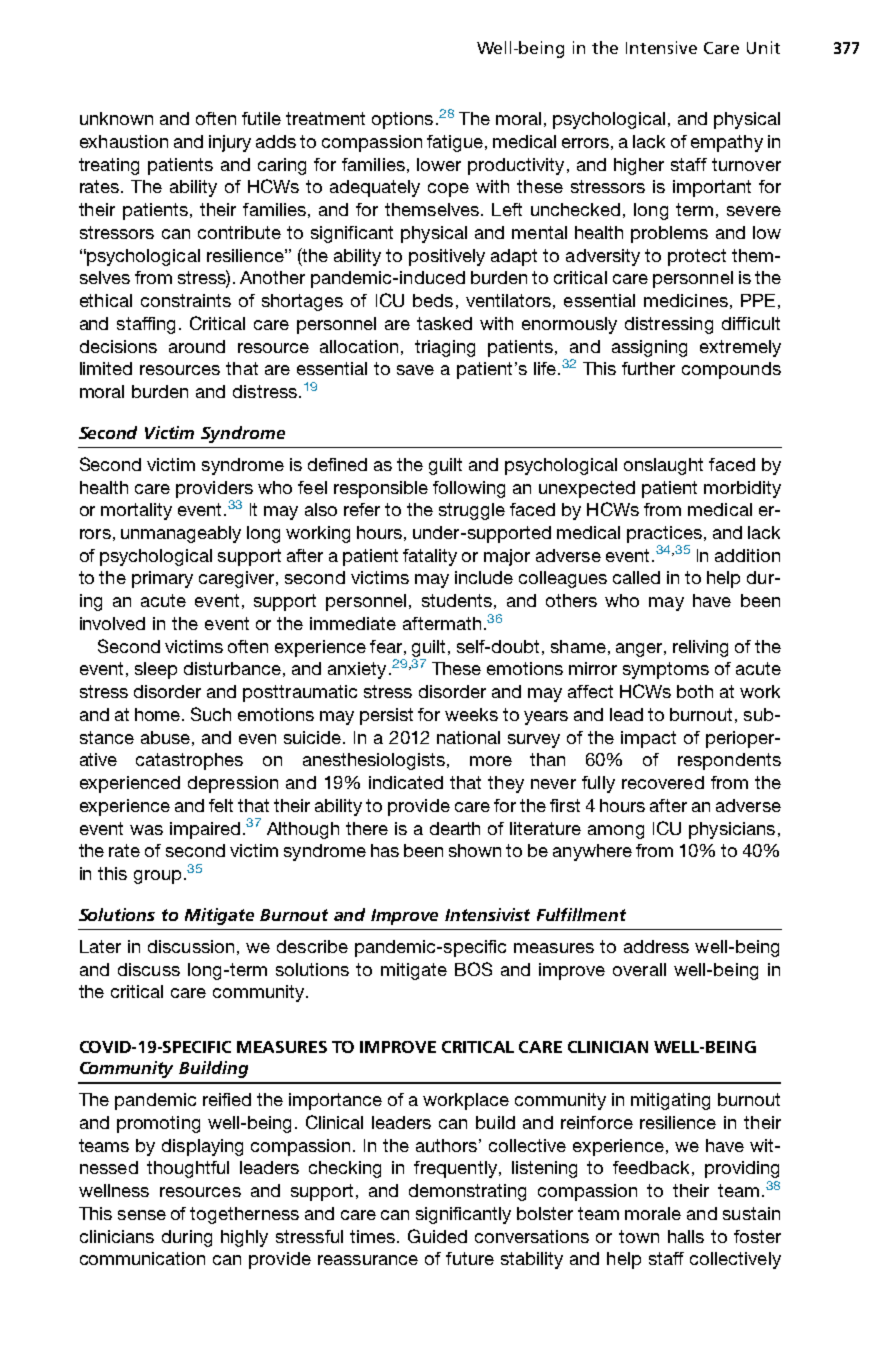  I want to click on Intensive, so click(661, 47).
